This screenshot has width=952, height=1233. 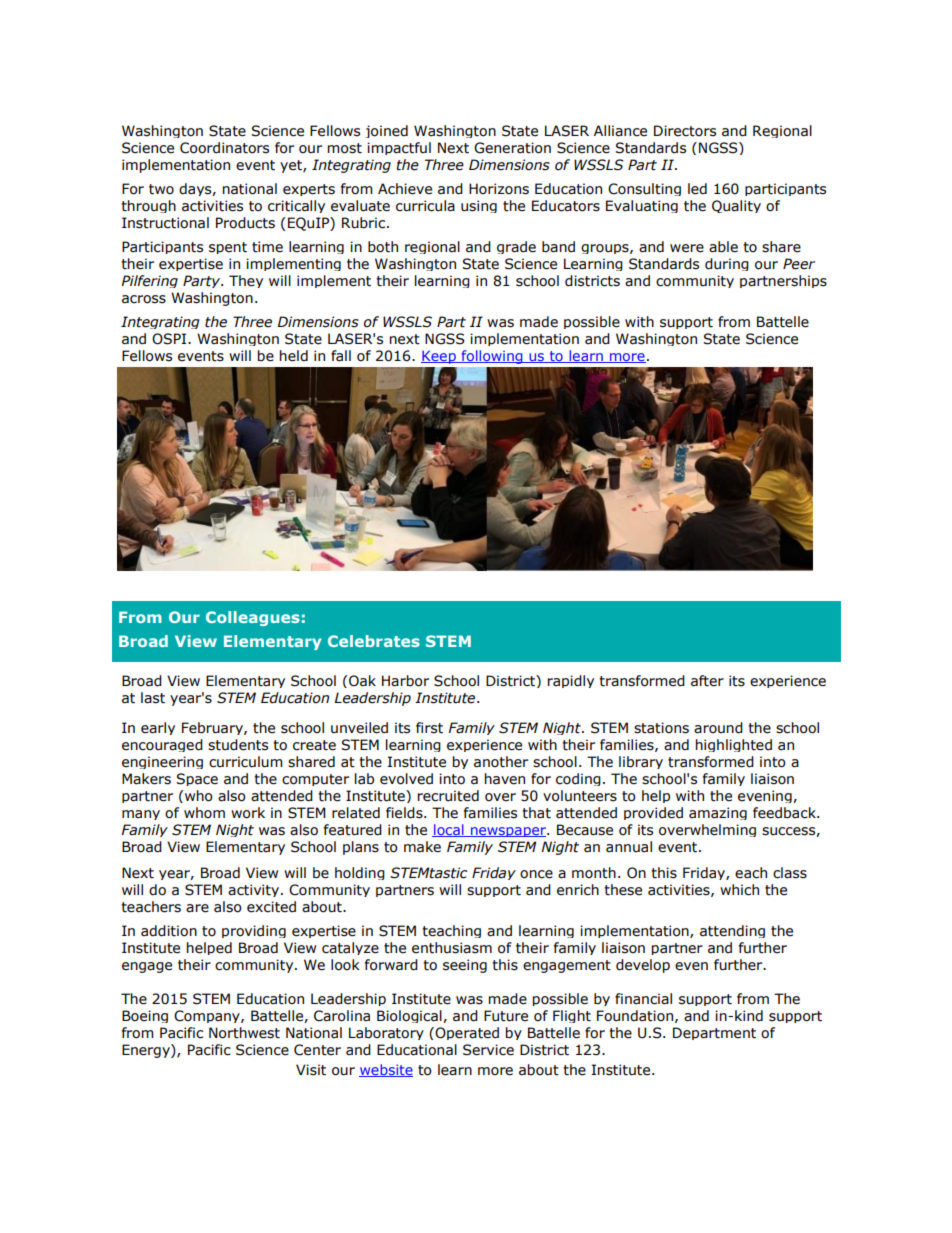 What do you see at coordinates (253, 618) in the screenshot?
I see `Colleagues` at bounding box center [253, 618].
